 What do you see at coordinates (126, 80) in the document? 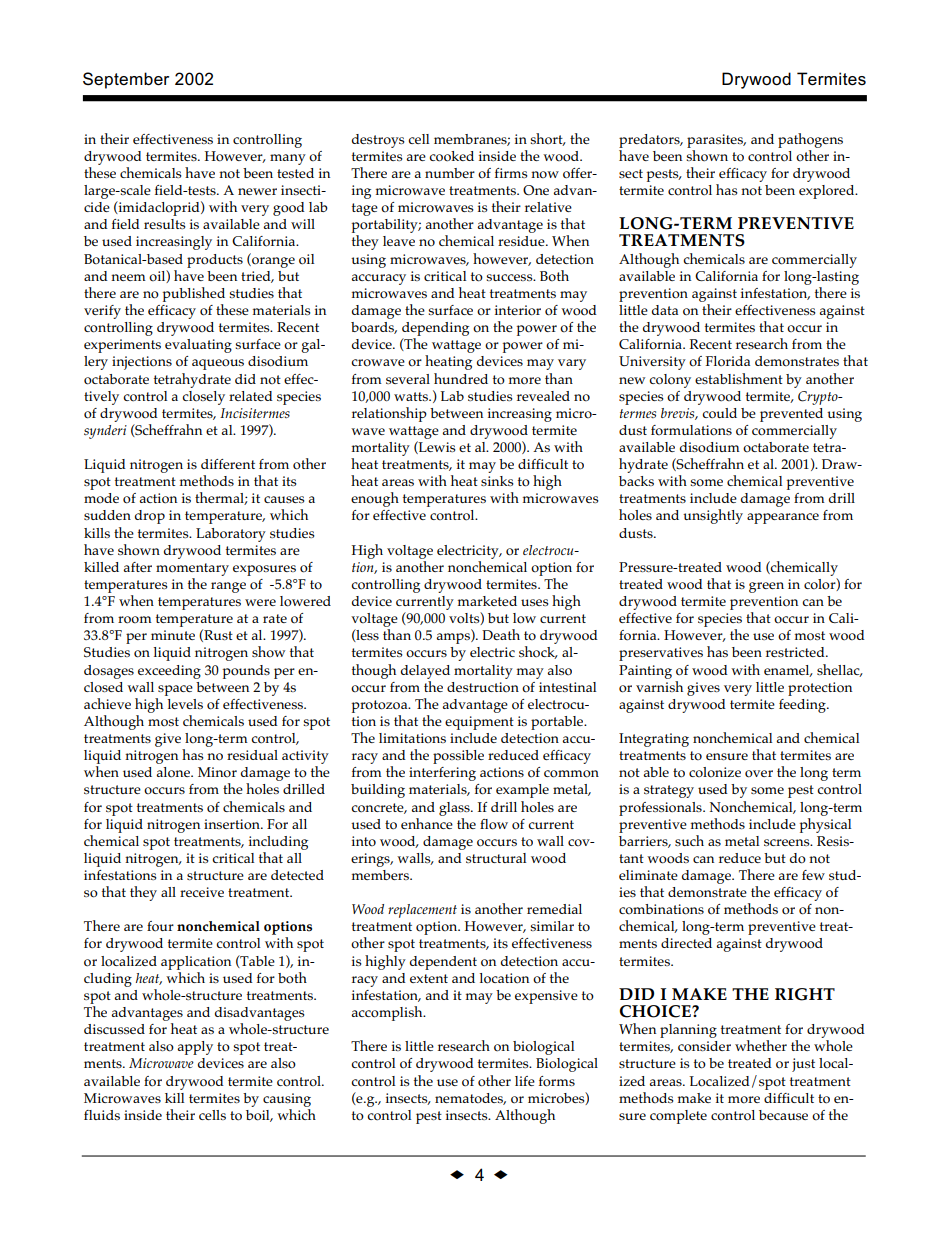
I see `September` at bounding box center [126, 80].
